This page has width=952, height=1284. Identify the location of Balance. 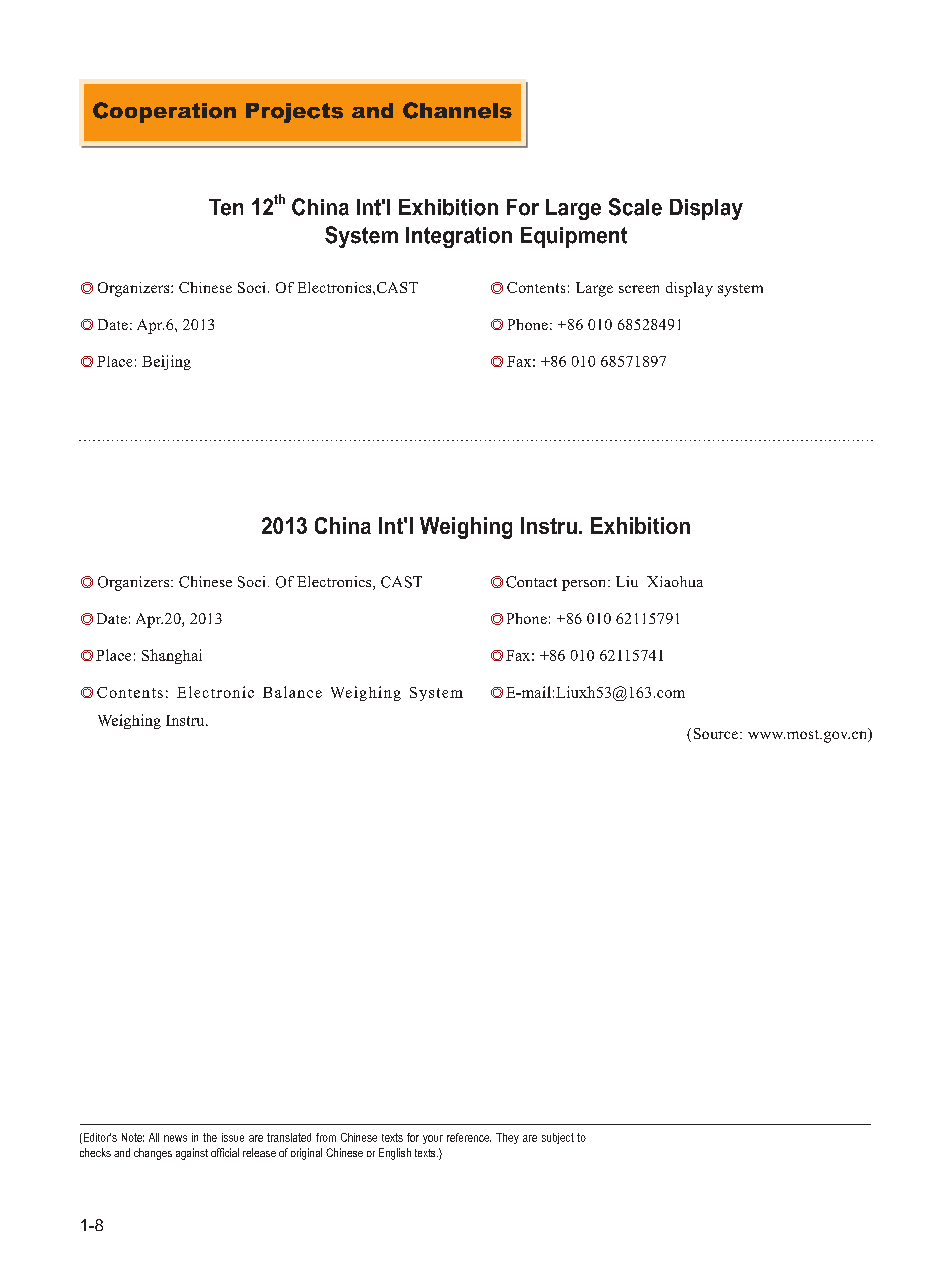
(292, 692).
